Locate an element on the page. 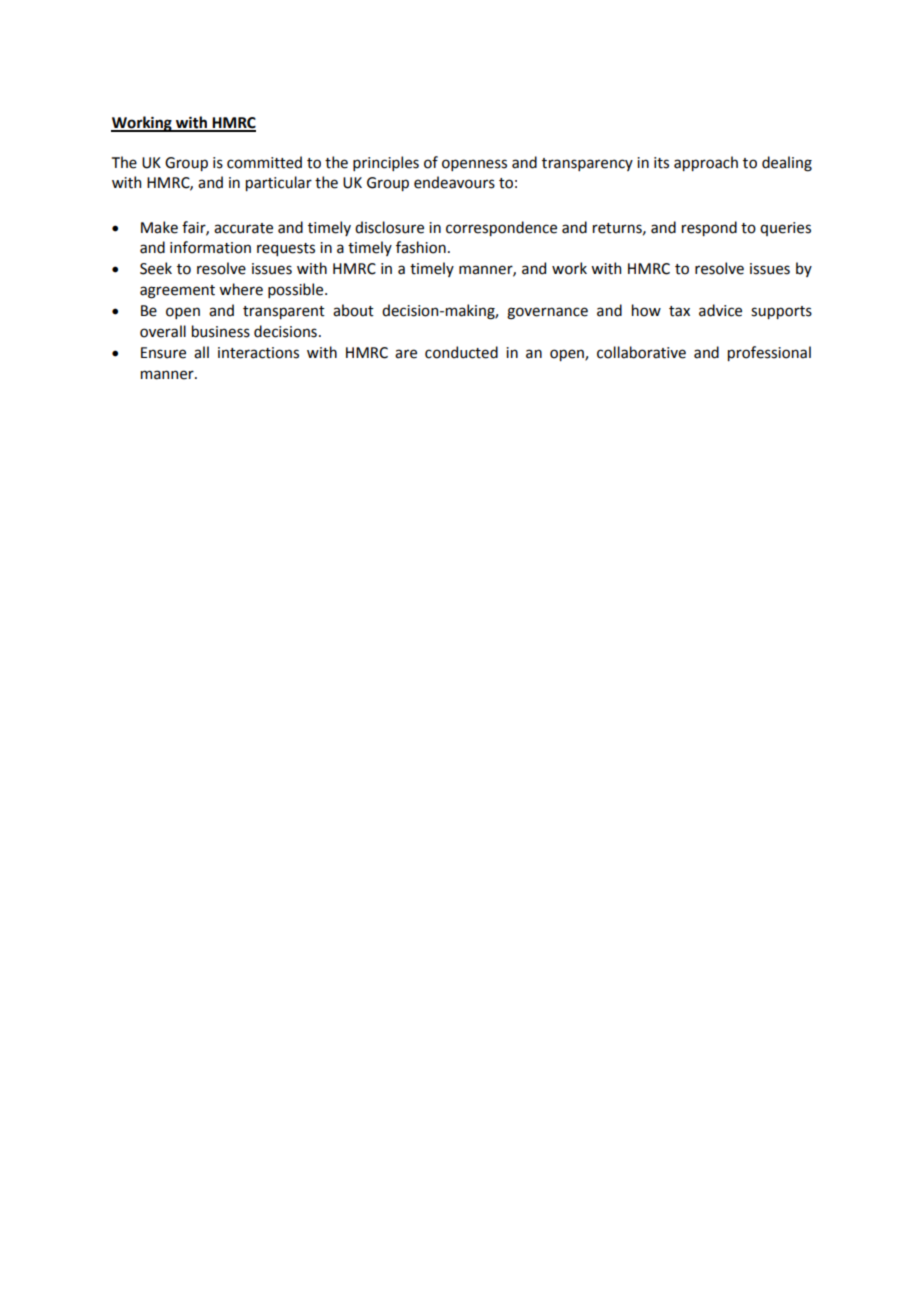 The height and width of the page is (1308, 924). committed is located at coordinates (264, 162).
